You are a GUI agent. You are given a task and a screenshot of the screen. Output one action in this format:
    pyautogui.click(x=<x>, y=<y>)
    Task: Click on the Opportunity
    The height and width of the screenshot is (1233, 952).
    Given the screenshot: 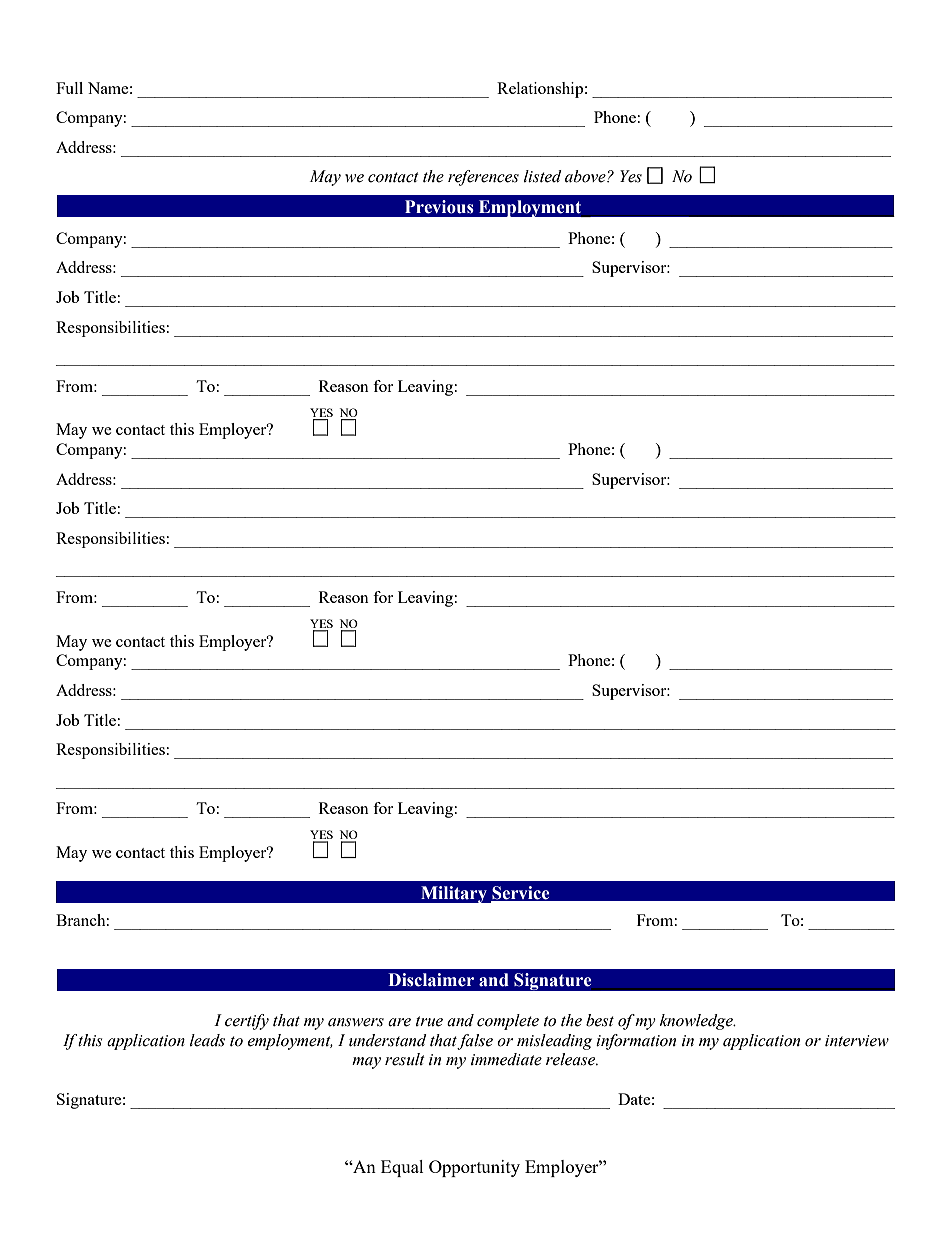 What is the action you would take?
    pyautogui.click(x=474, y=1168)
